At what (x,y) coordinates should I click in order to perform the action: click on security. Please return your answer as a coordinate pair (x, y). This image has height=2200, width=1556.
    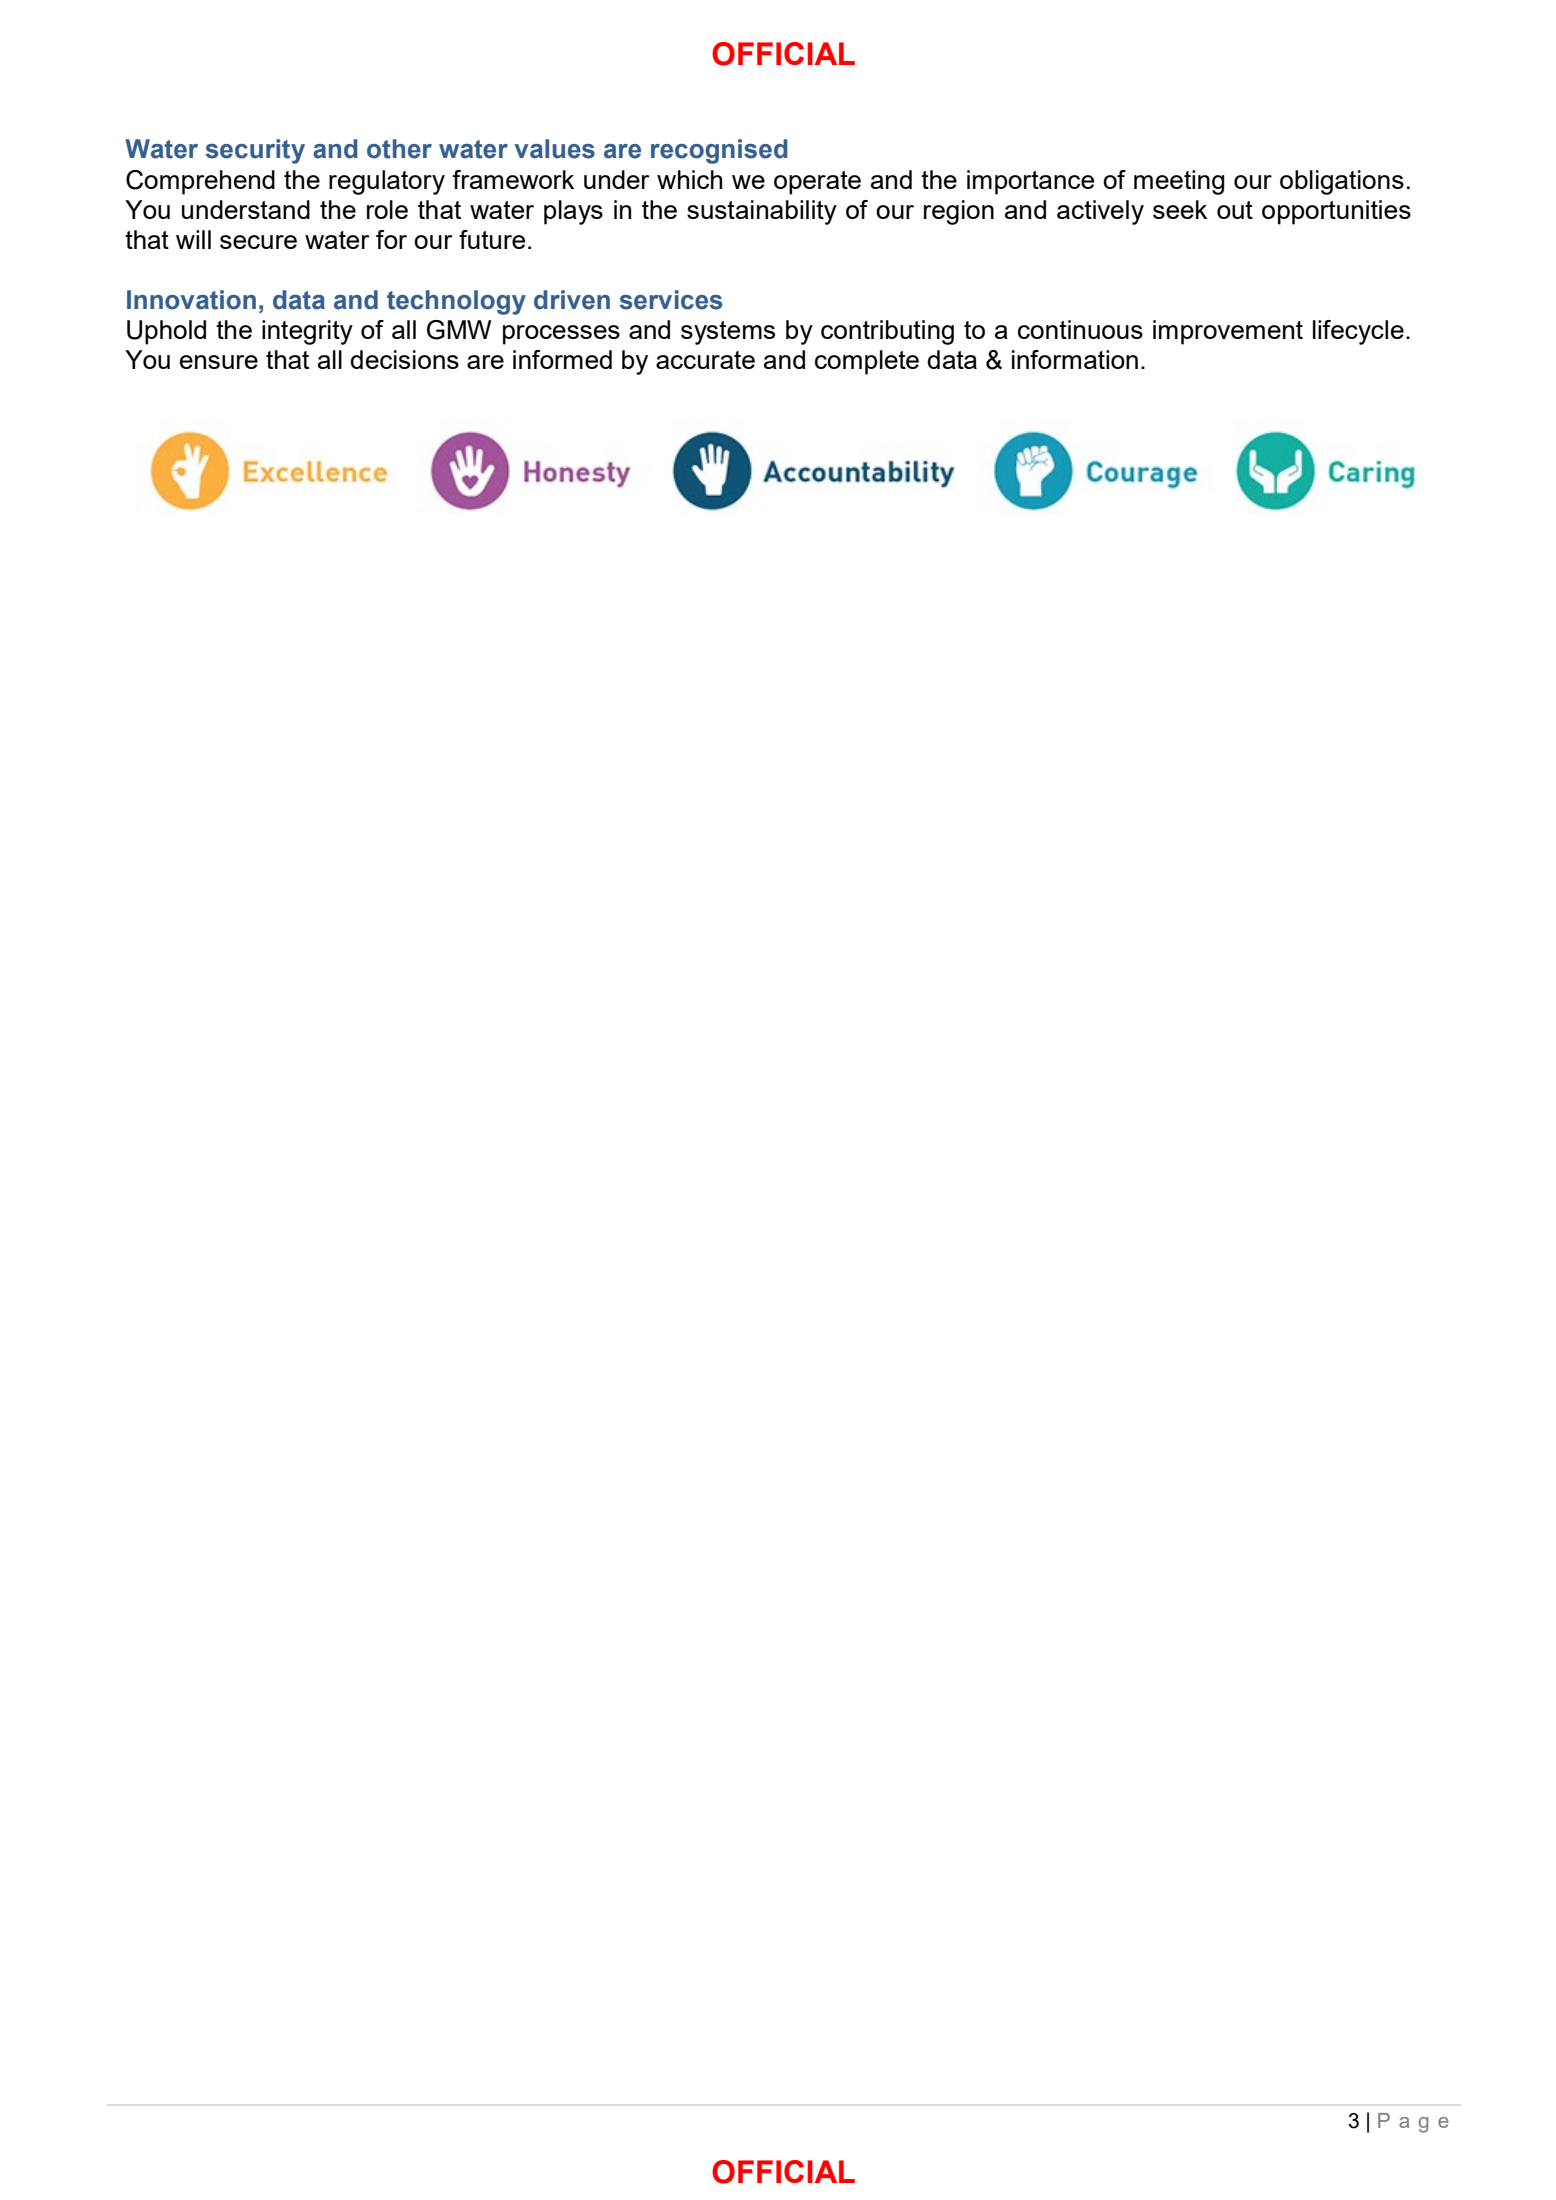
    Looking at the image, I should click on (255, 151).
